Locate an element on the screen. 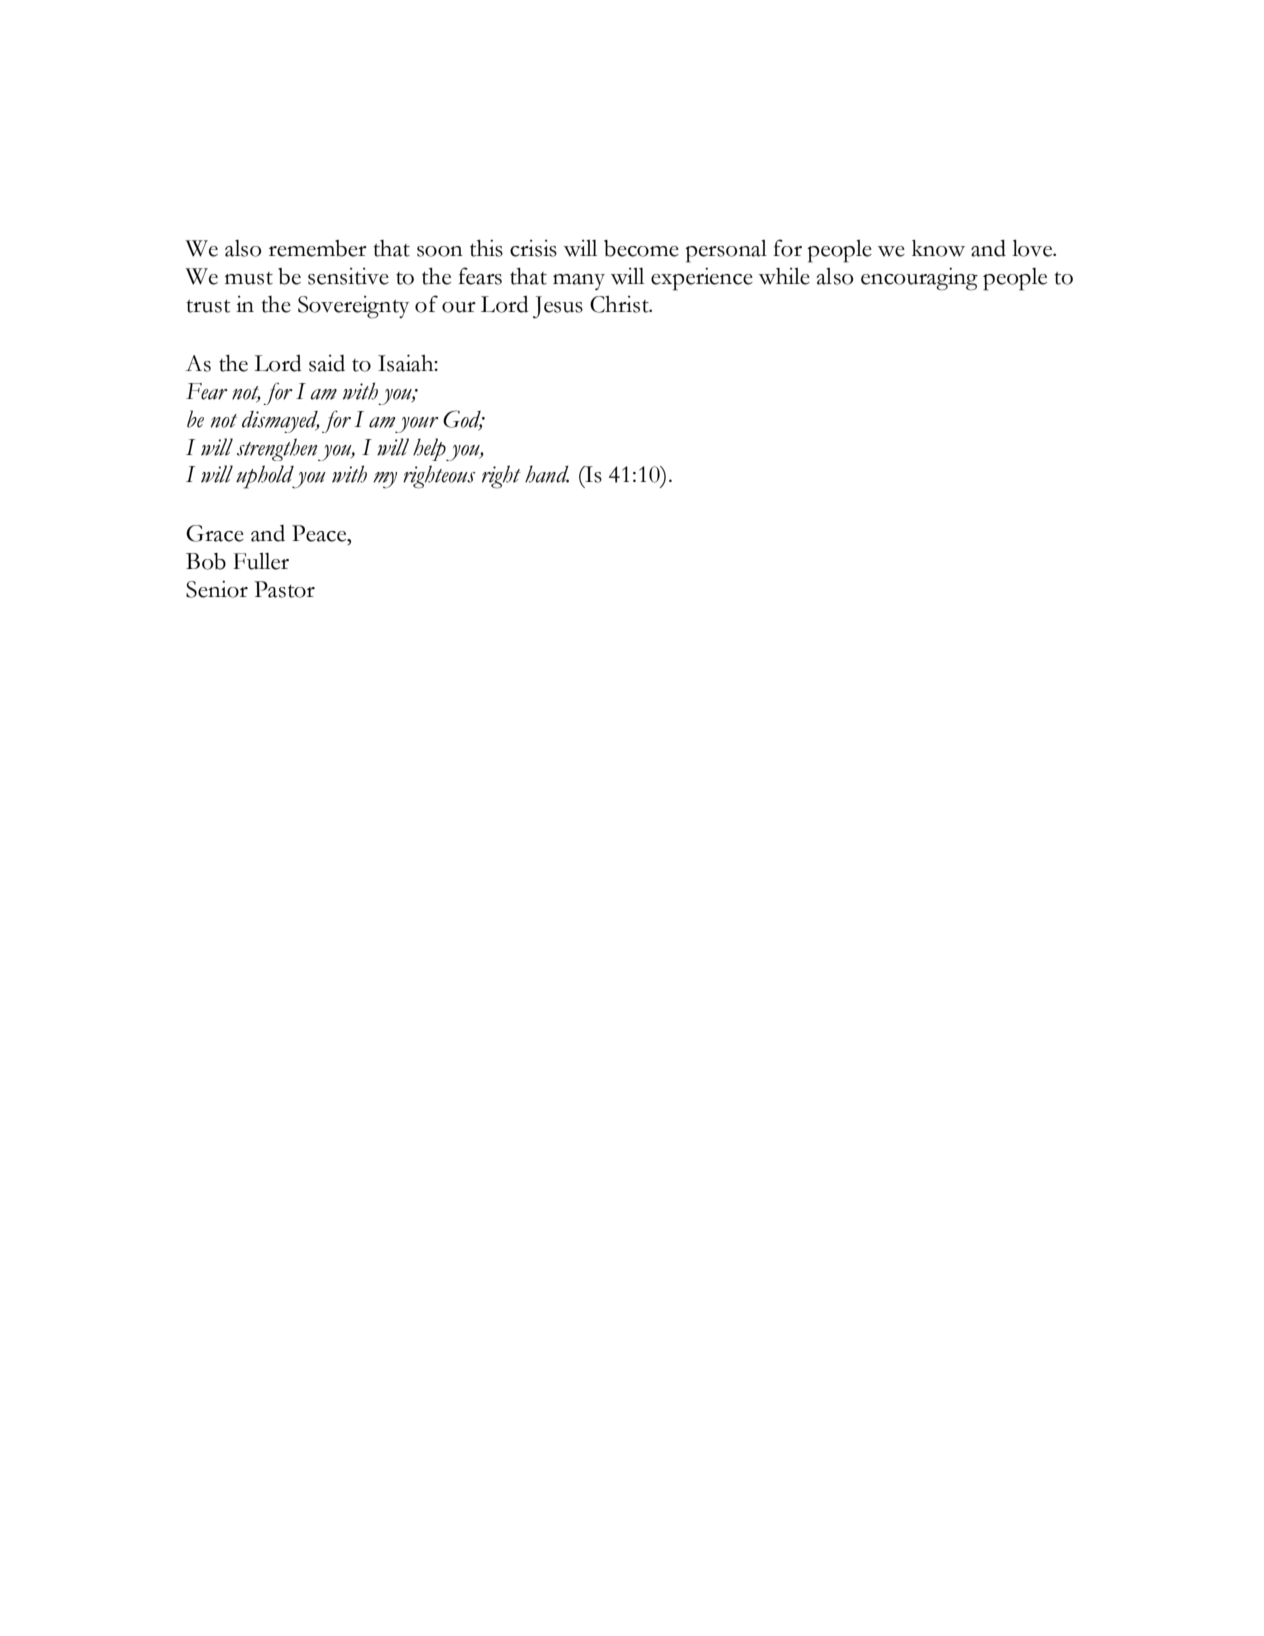 Image resolution: width=1264 pixels, height=1636 pixels. remember is located at coordinates (318, 248).
